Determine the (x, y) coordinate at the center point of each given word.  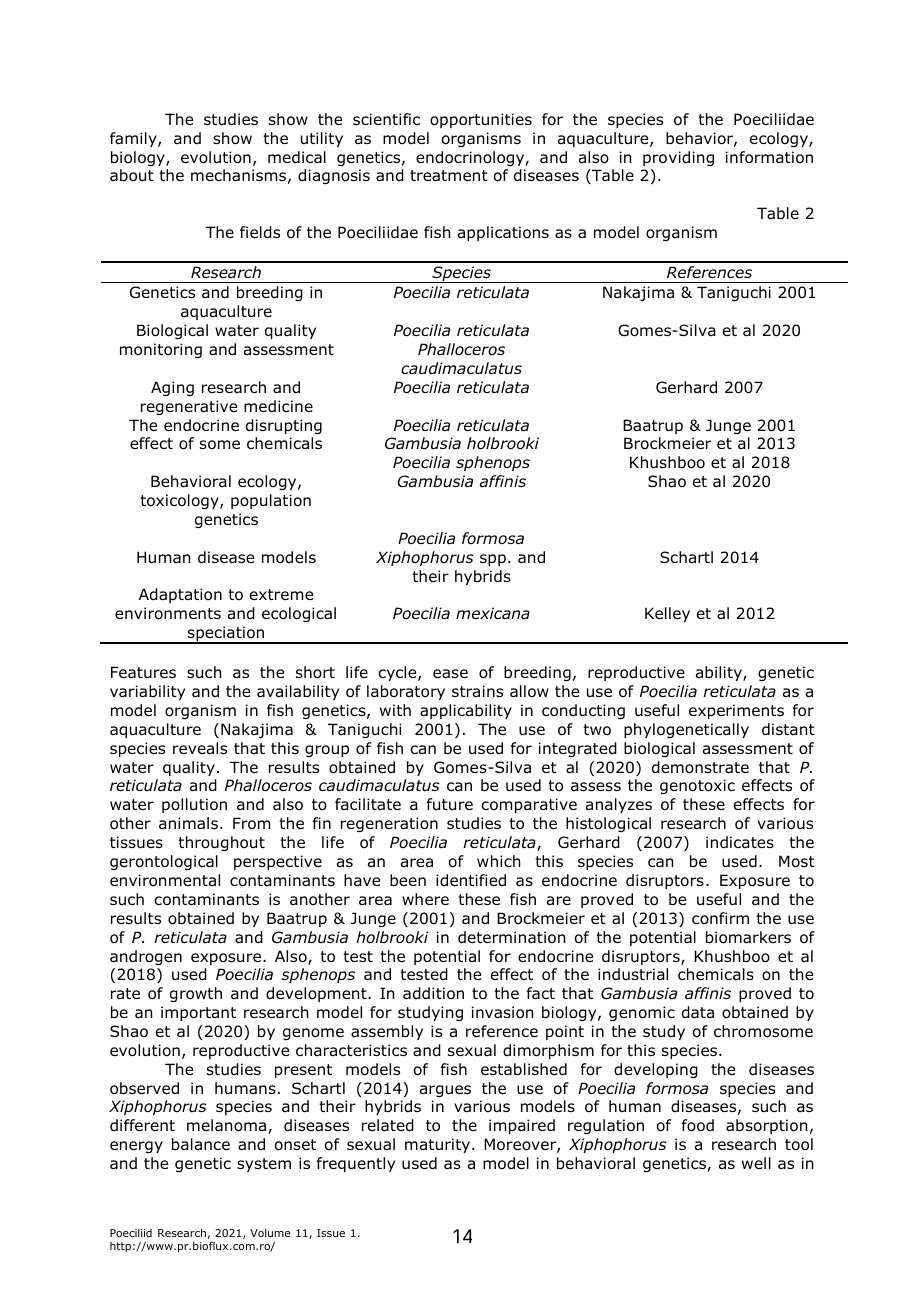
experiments (736, 711)
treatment (449, 176)
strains (477, 691)
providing (678, 158)
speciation (226, 635)
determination (512, 937)
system (264, 1165)
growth (196, 994)
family (134, 139)
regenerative (189, 407)
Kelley (667, 614)
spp (493, 560)
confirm (720, 918)
